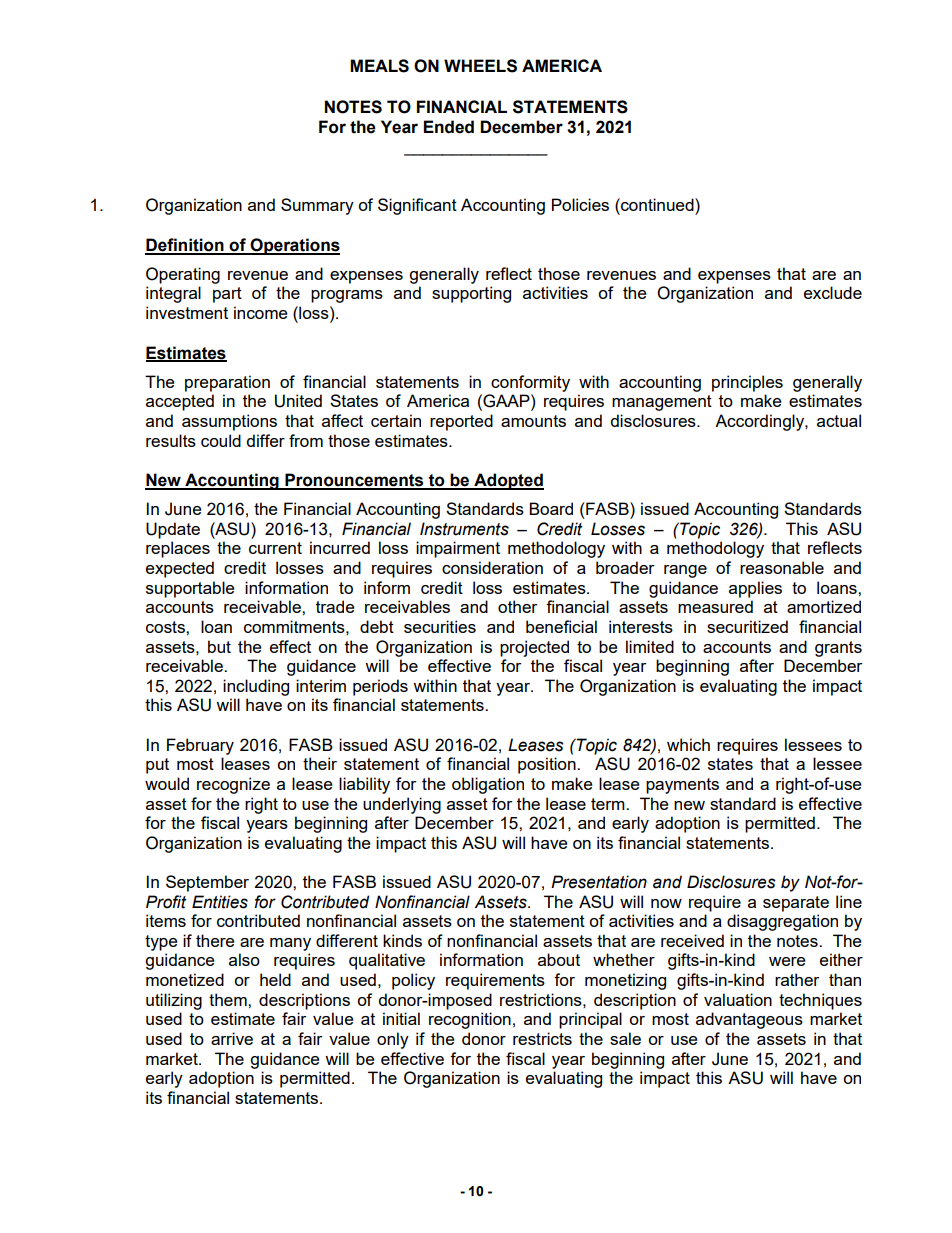  I want to click on exclude, so click(833, 292).
